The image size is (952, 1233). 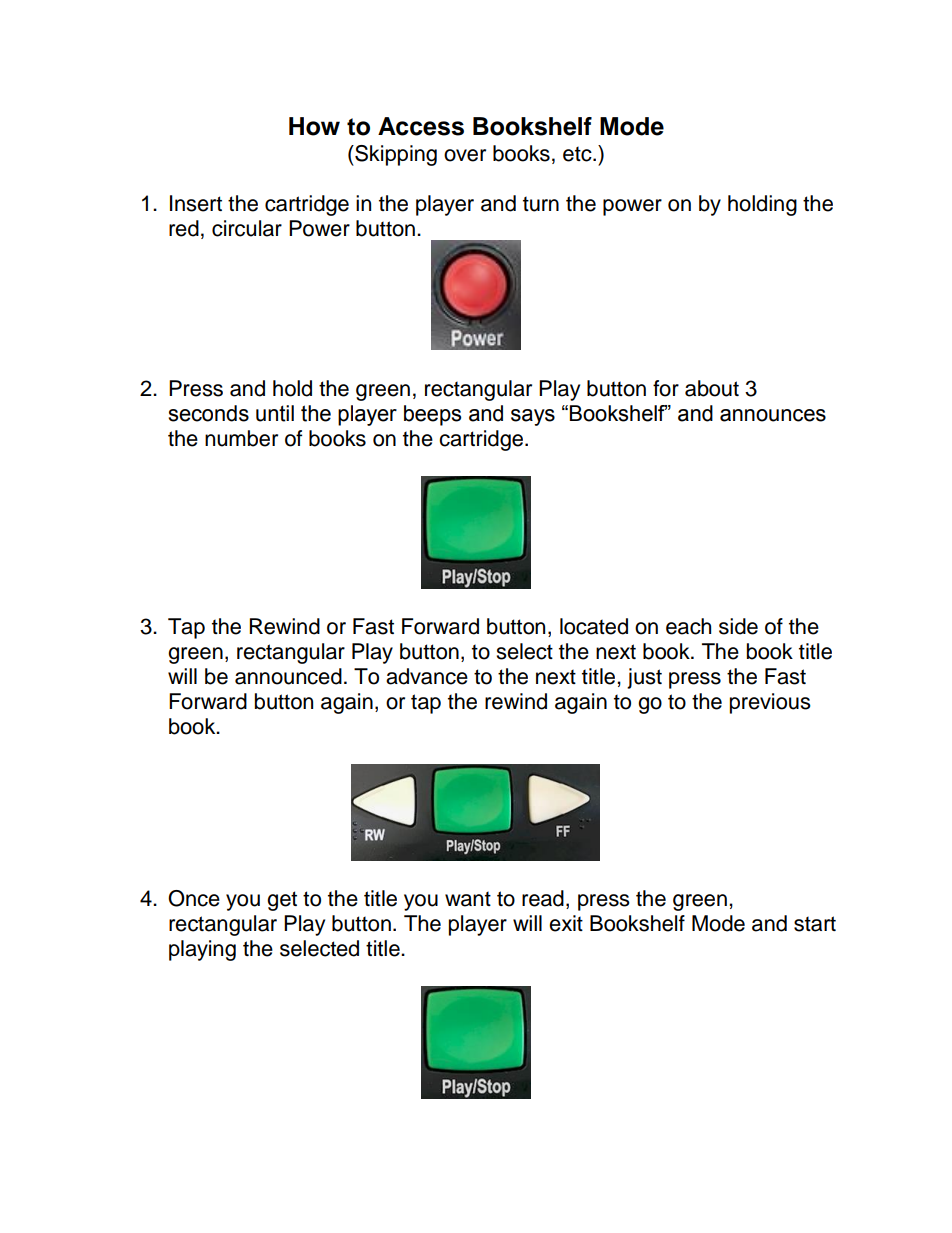 I want to click on side, so click(x=738, y=626).
